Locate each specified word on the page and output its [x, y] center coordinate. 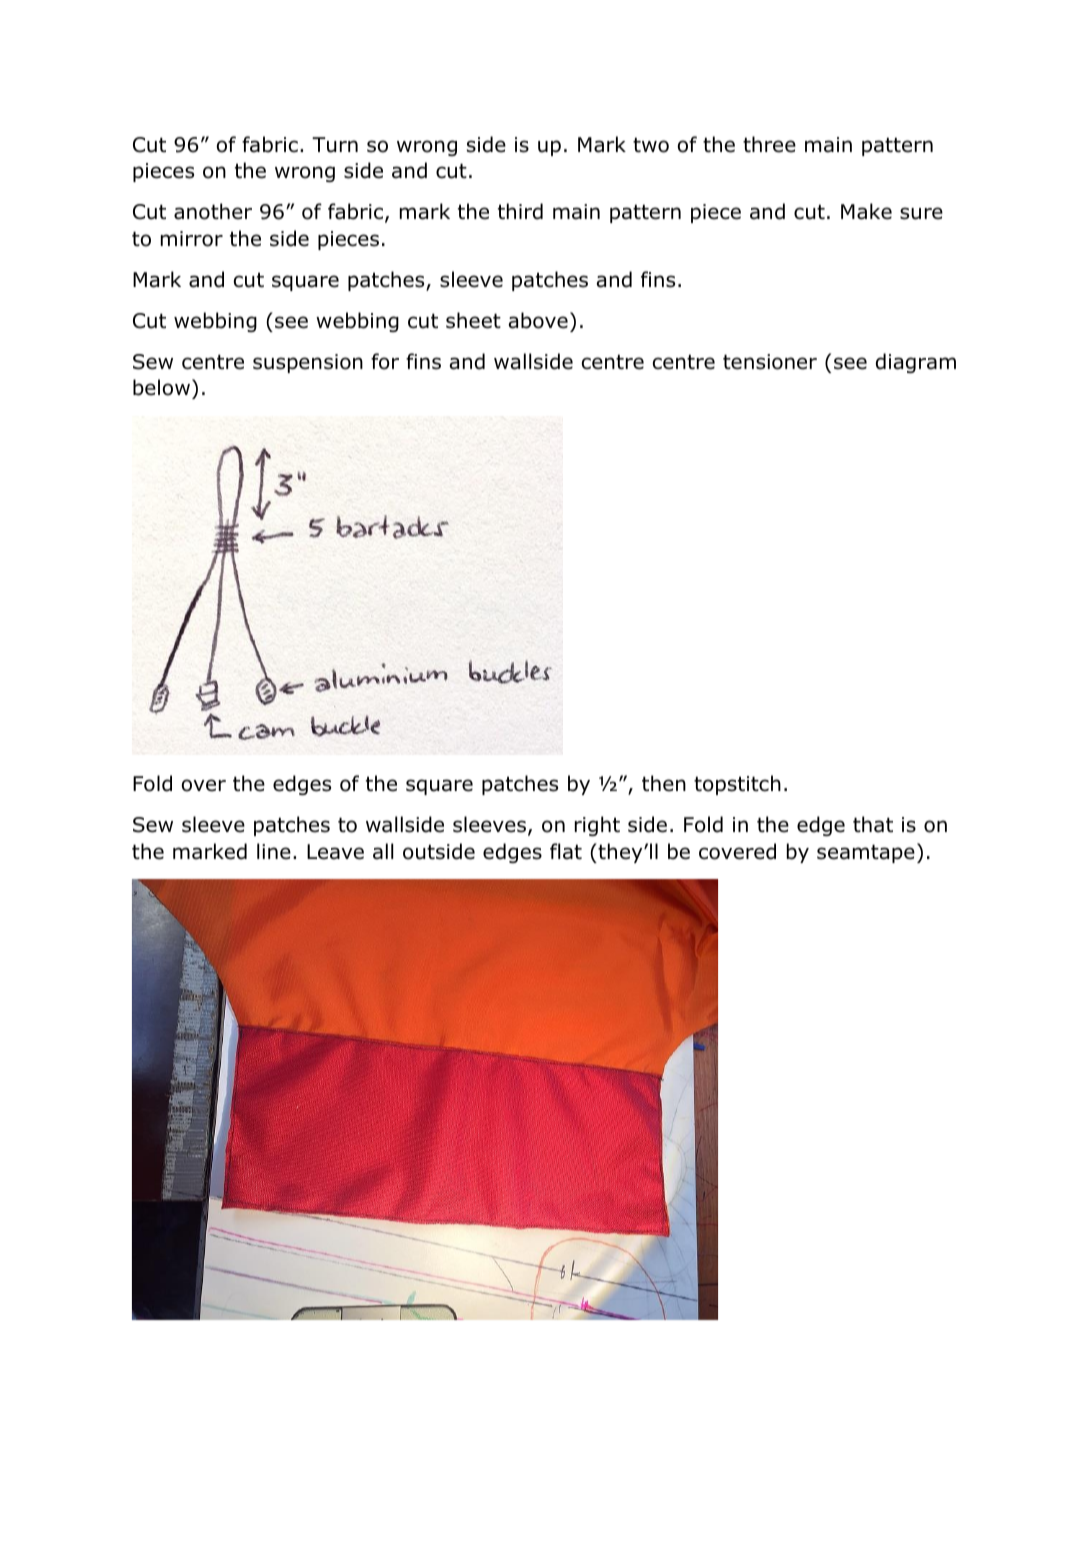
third [520, 211]
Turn [335, 145]
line [274, 851]
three [769, 144]
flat [566, 851]
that [873, 824]
